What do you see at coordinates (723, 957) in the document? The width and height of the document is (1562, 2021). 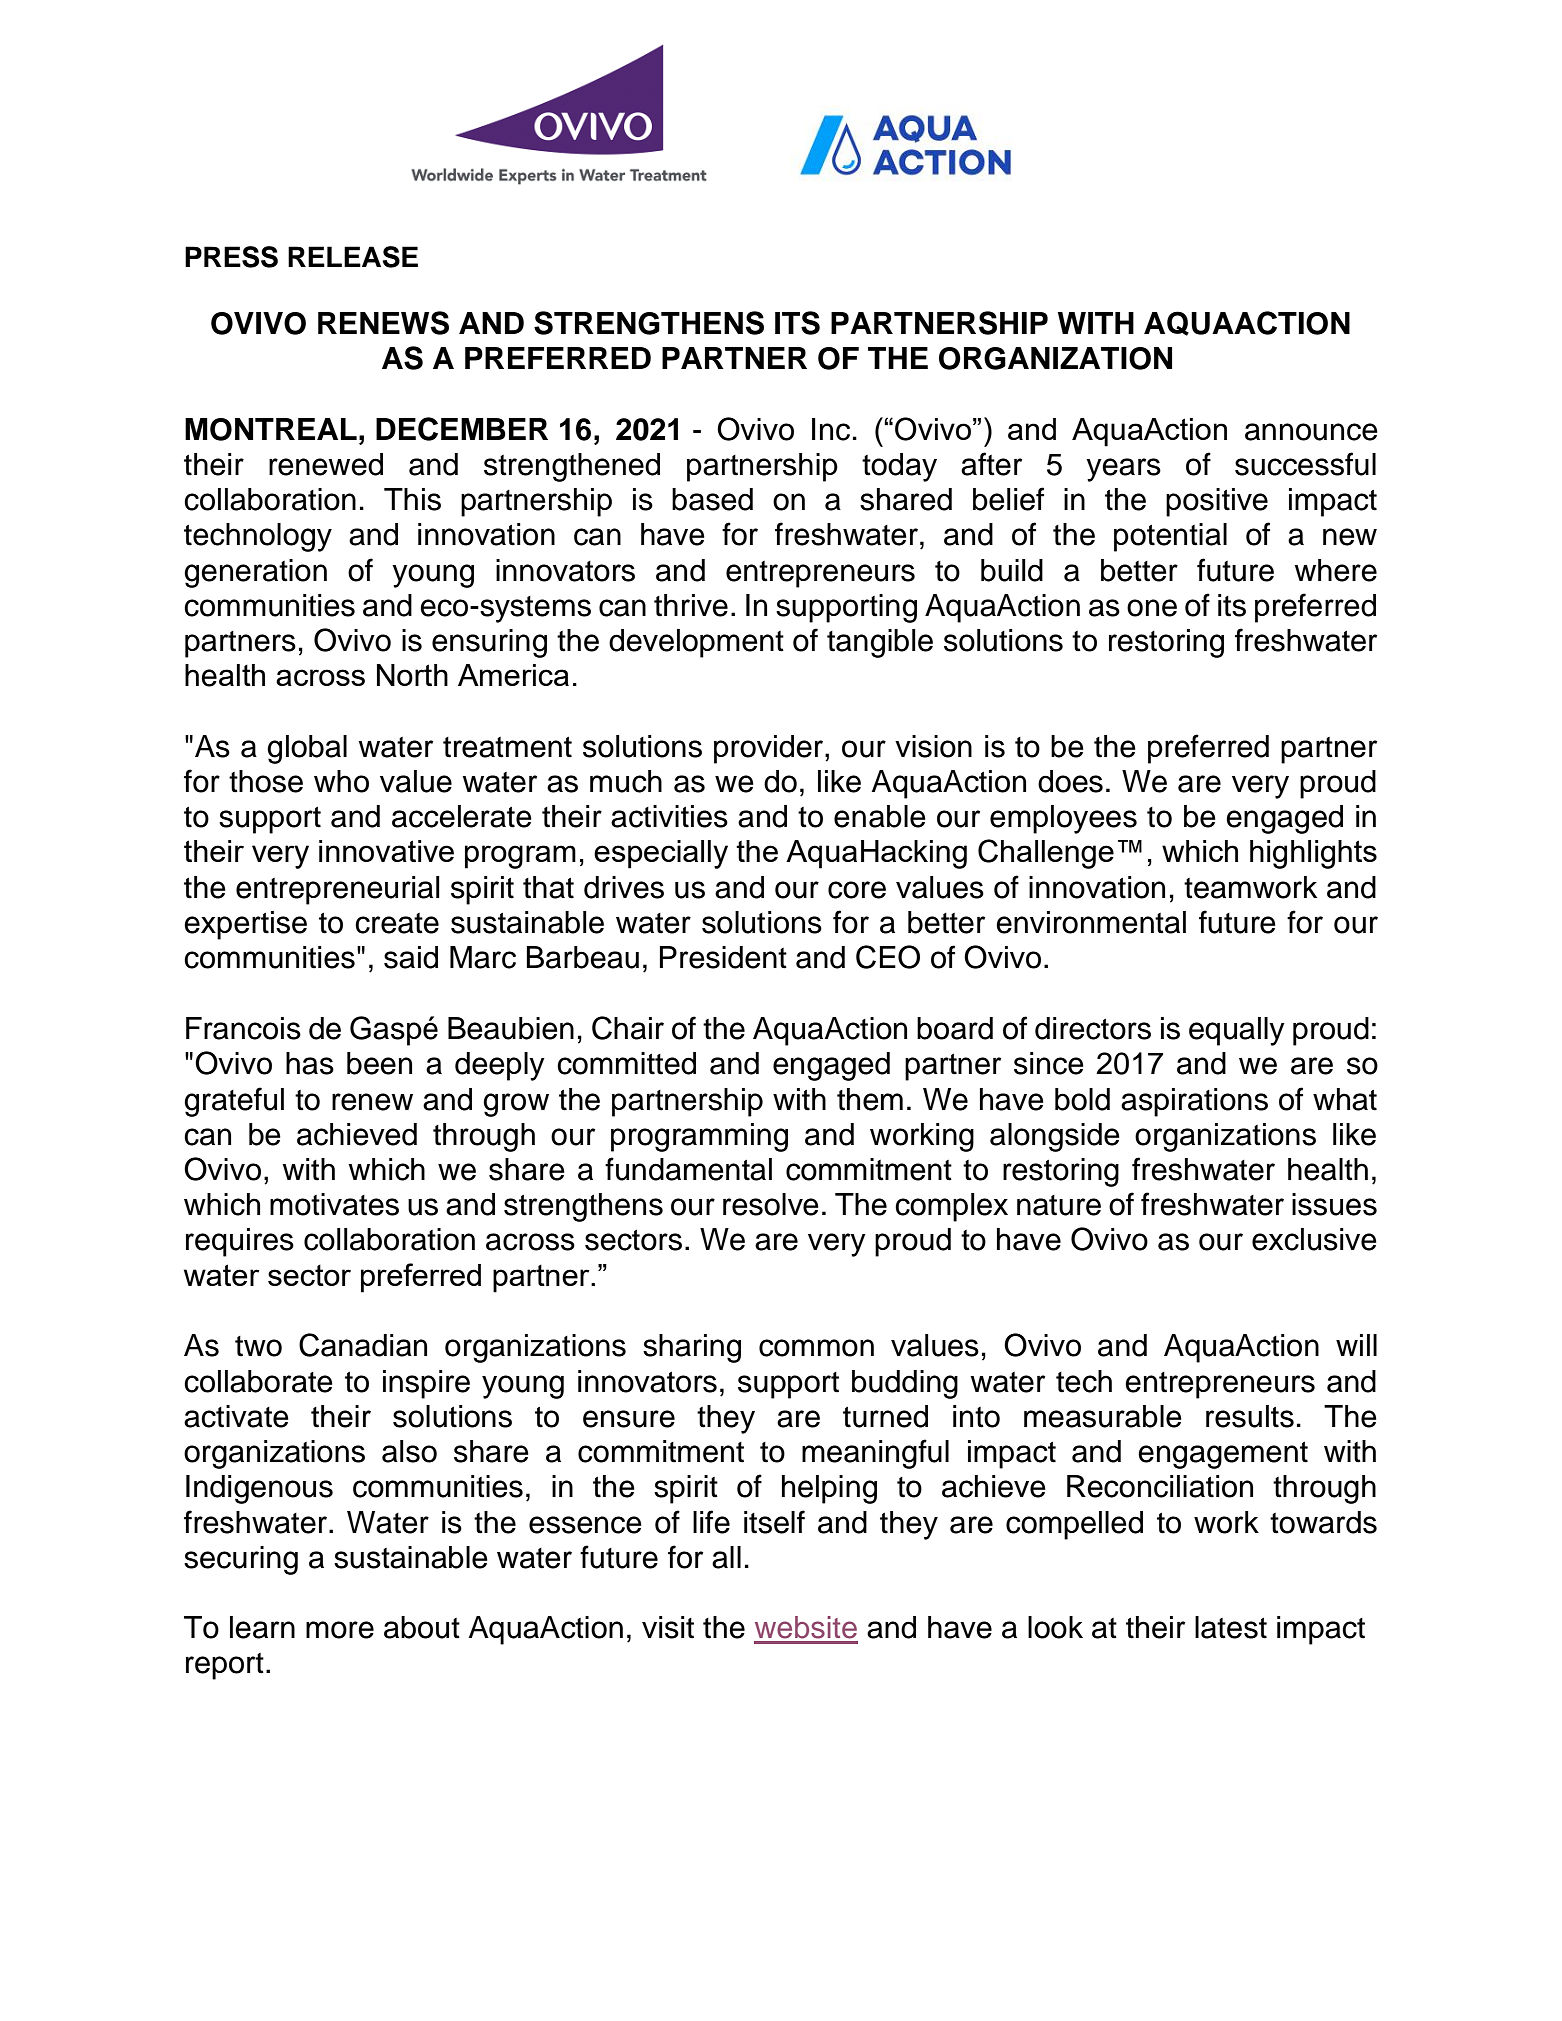 I see `President` at bounding box center [723, 957].
